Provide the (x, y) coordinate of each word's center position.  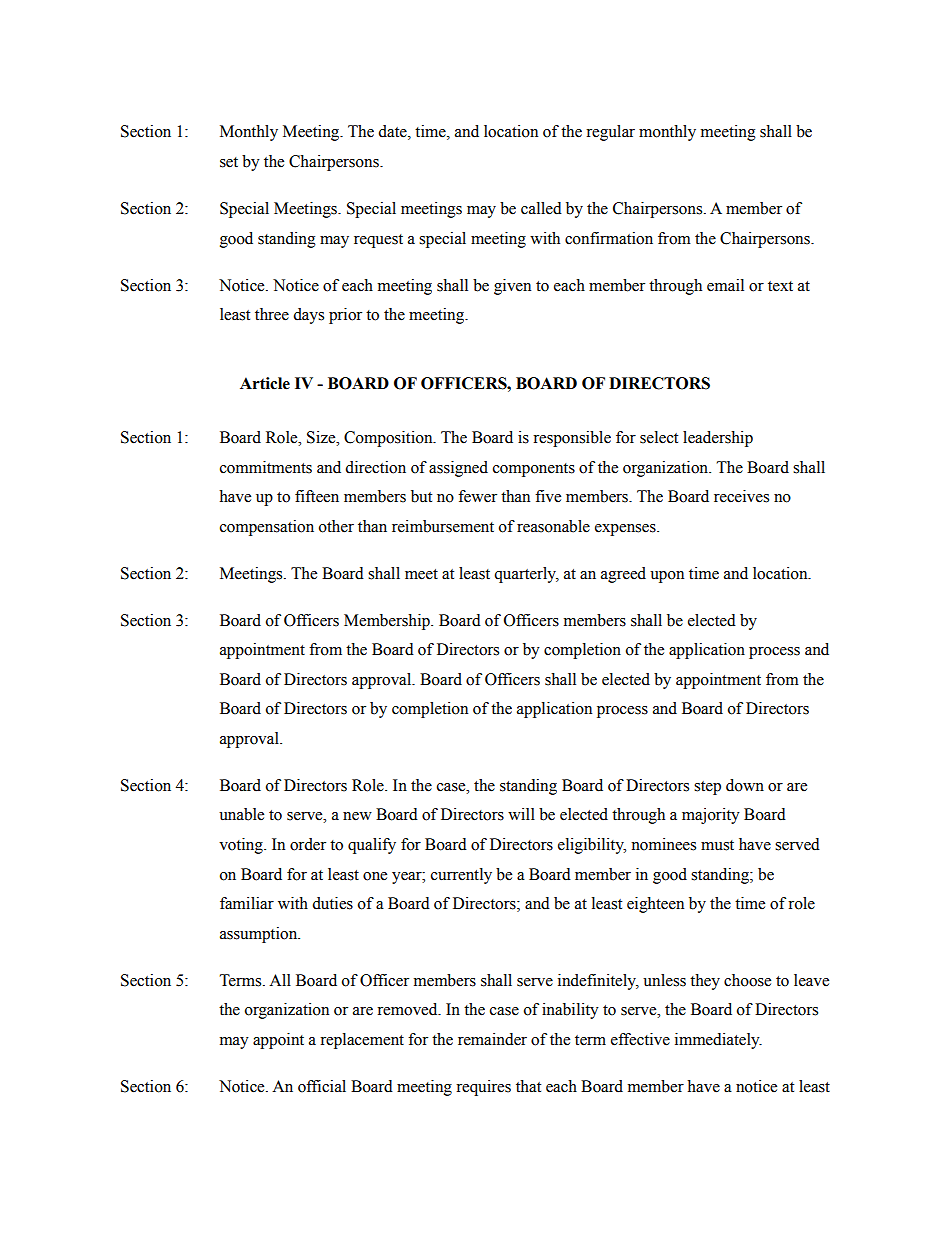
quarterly (526, 575)
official (322, 1086)
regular (610, 133)
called (541, 208)
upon (667, 577)
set (229, 162)
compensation (267, 528)
